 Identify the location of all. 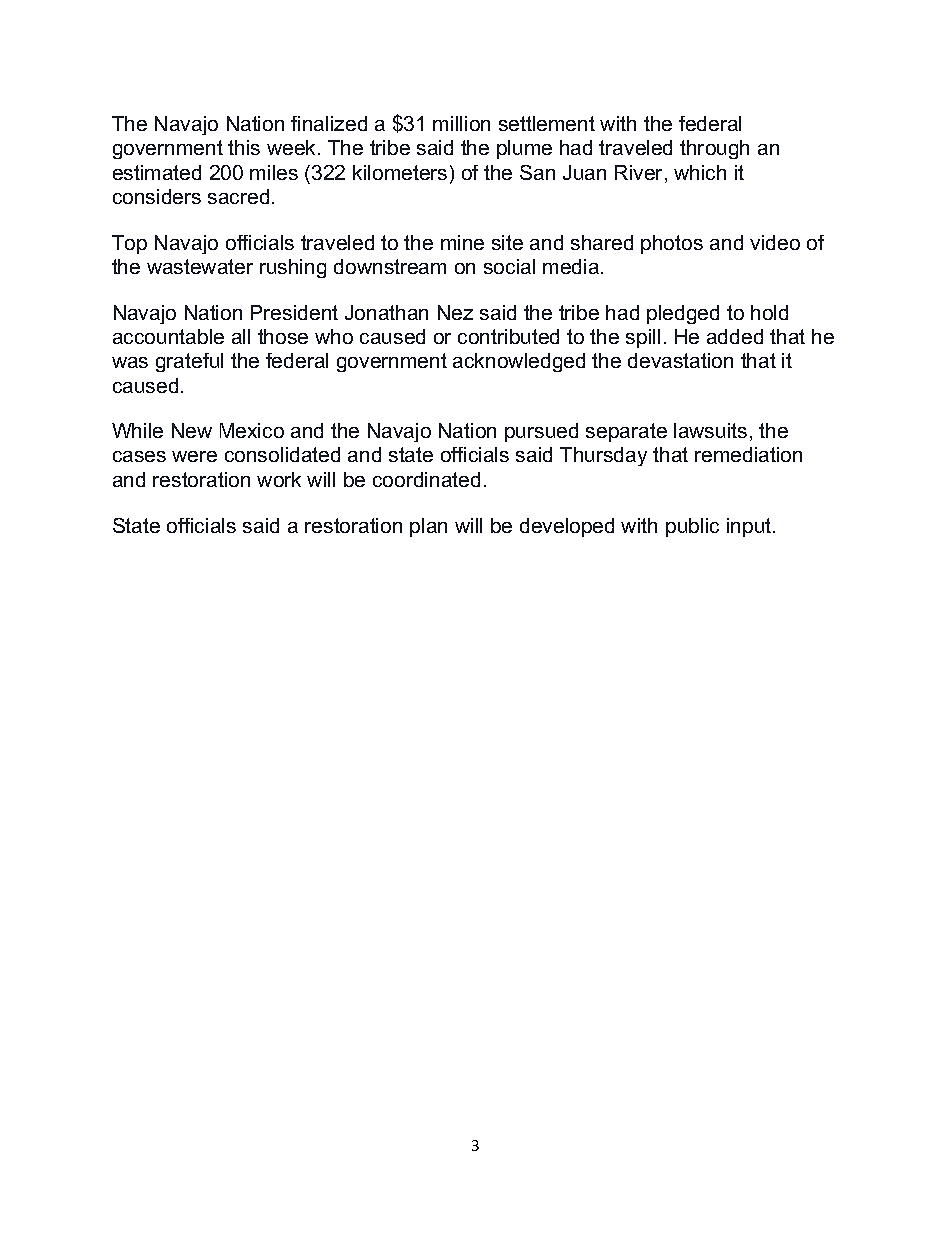
(241, 336).
